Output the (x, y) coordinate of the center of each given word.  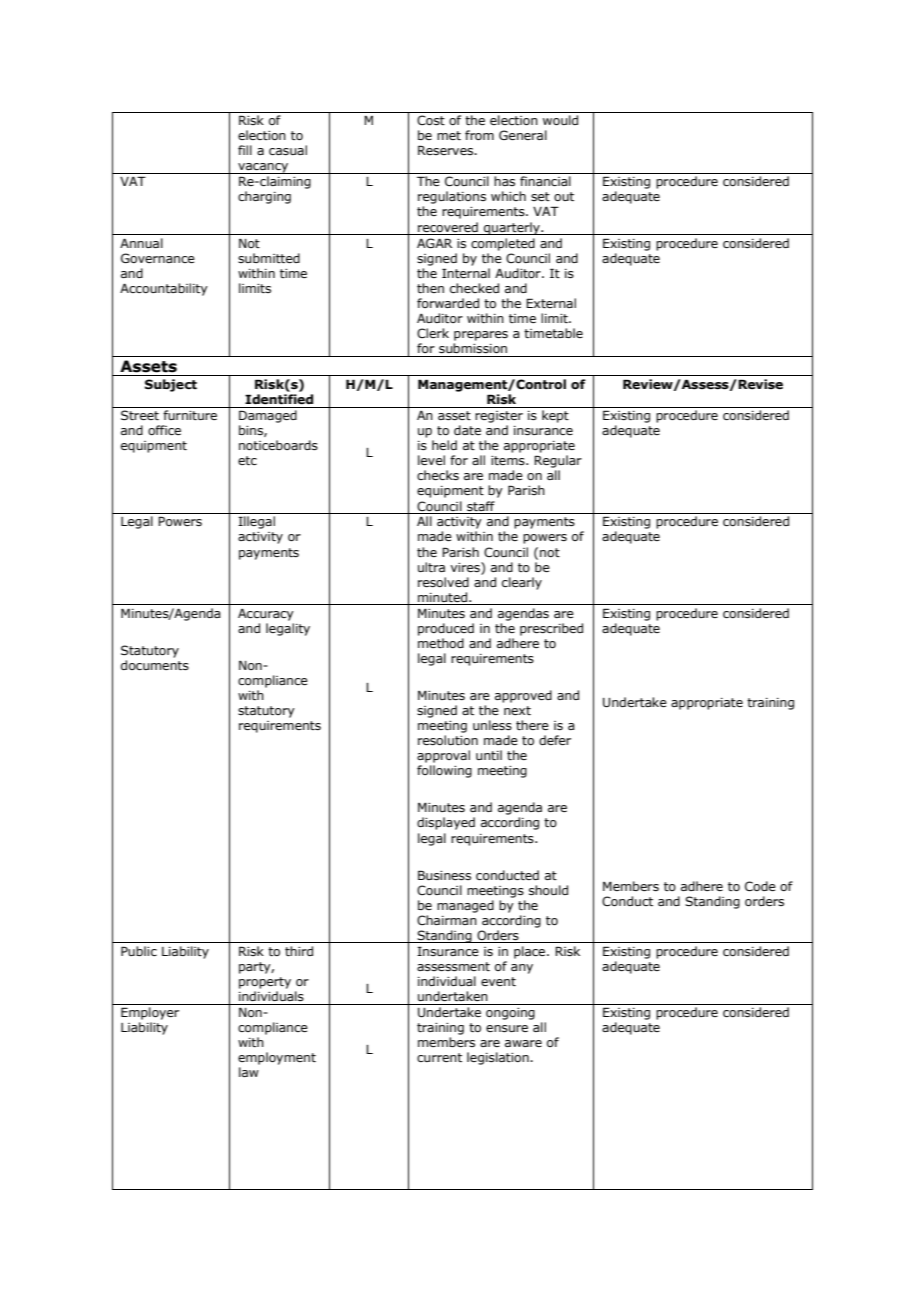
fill (245, 150)
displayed (446, 823)
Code (760, 886)
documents (155, 665)
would (560, 120)
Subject (171, 385)
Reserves (447, 150)
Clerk (433, 333)
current (439, 1057)
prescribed (551, 629)
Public (139, 951)
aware (523, 1043)
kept (555, 416)
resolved (443, 582)
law (249, 1072)
